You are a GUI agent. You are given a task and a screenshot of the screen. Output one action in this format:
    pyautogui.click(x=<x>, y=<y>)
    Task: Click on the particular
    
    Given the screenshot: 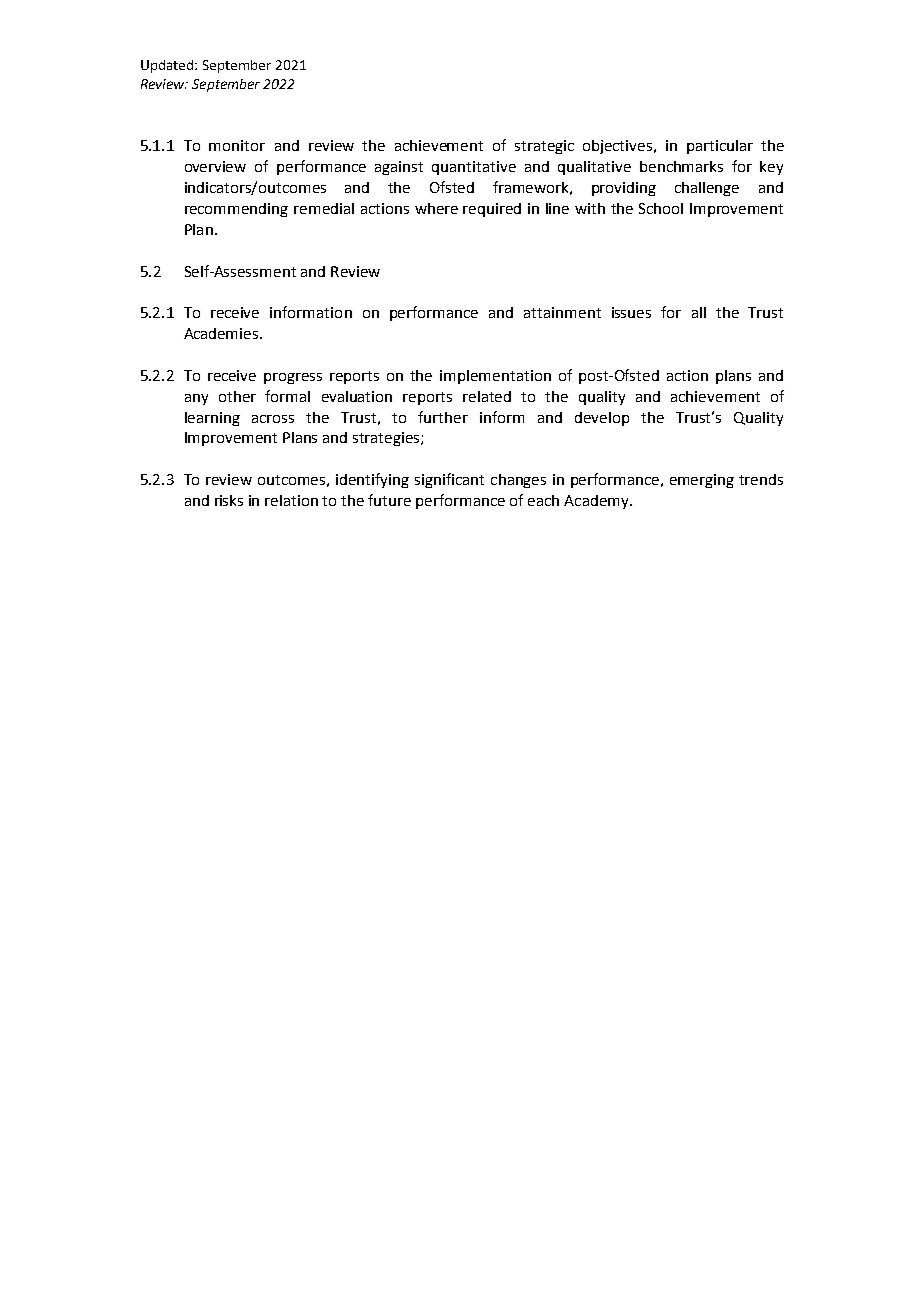 What is the action you would take?
    pyautogui.click(x=720, y=147)
